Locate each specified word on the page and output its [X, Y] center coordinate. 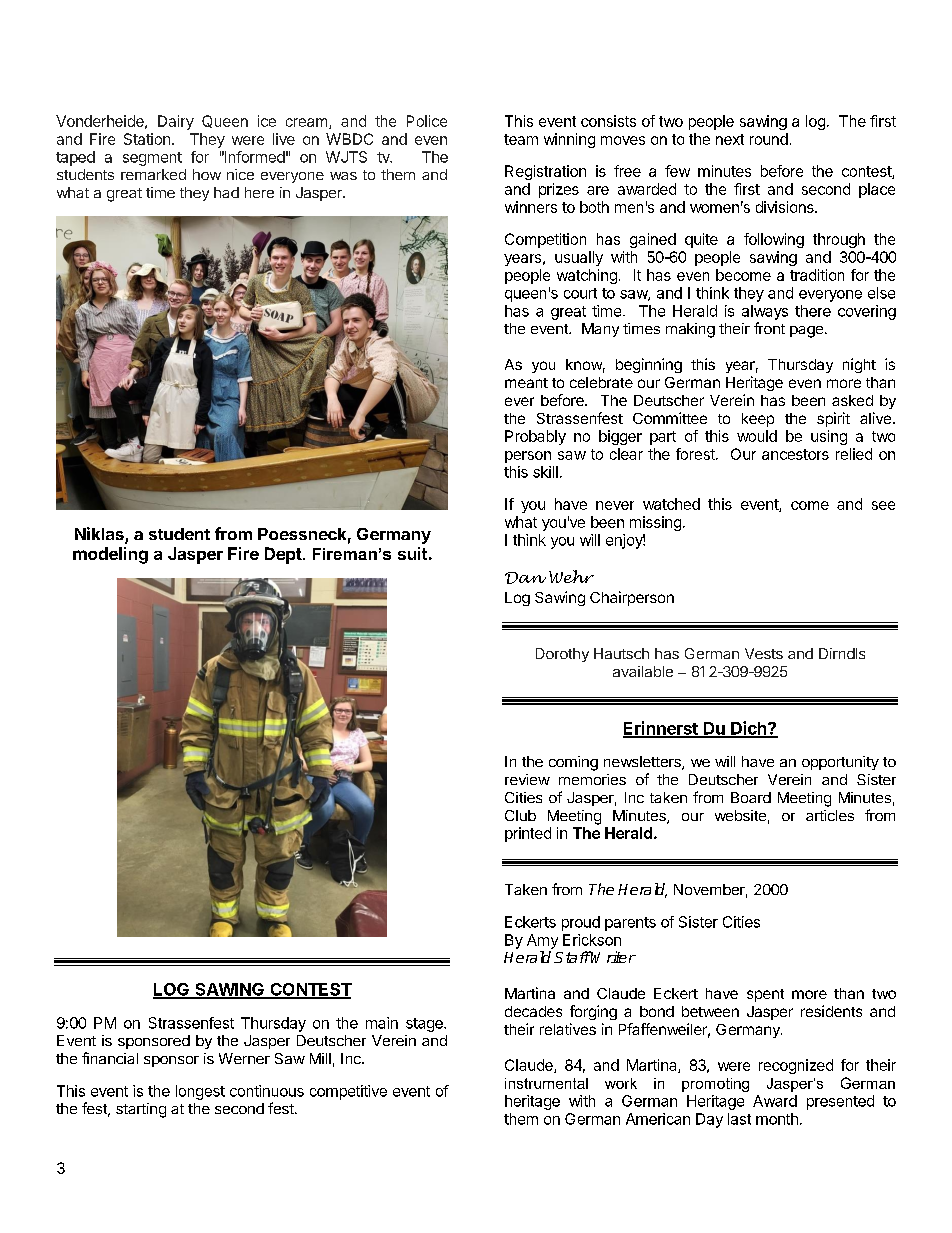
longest [200, 1092]
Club [520, 815]
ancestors [795, 454]
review [527, 779]
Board [751, 797]
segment [152, 159]
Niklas [100, 535]
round [769, 139]
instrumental [546, 1083]
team [521, 139]
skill [545, 472]
